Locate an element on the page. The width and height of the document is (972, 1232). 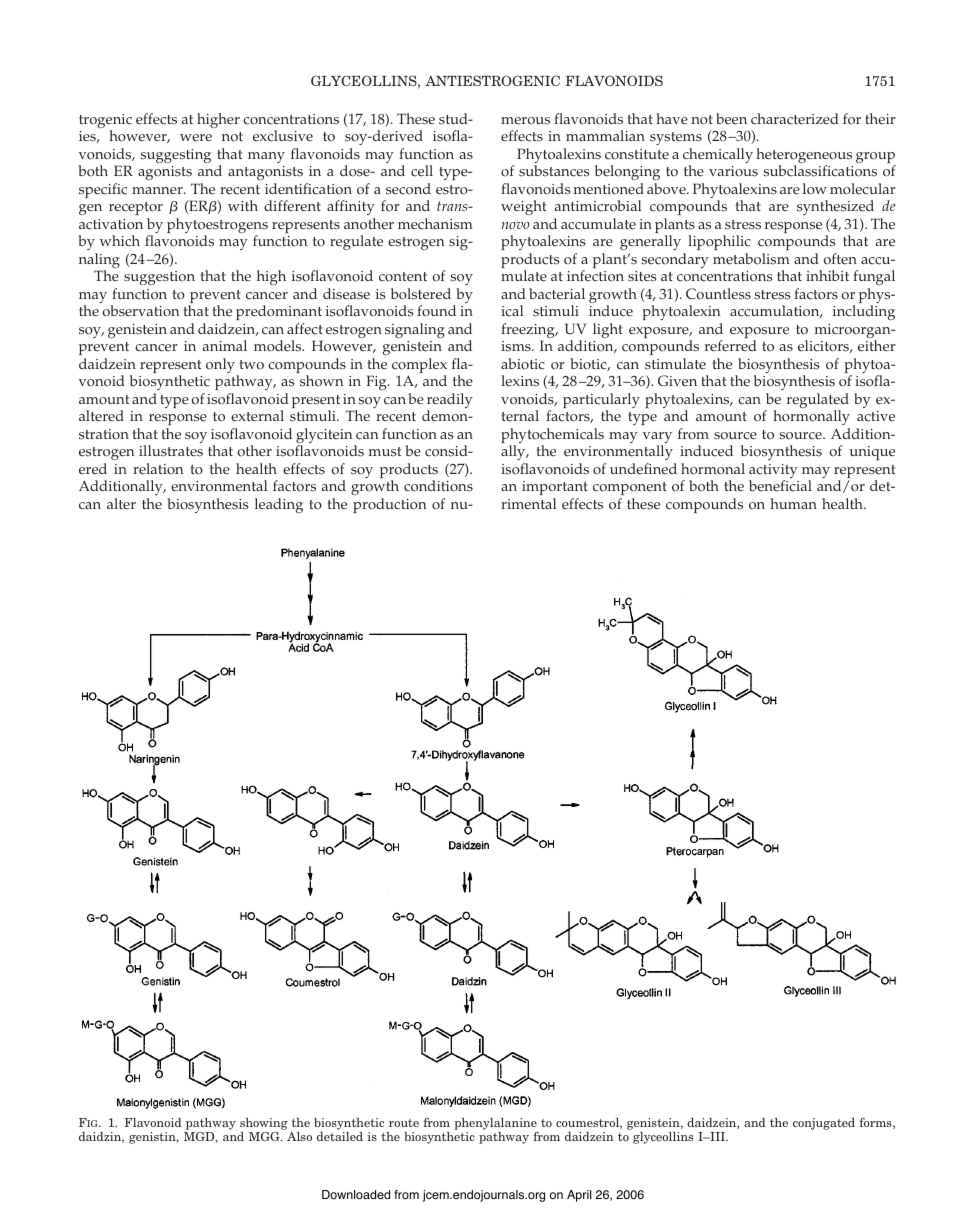
important is located at coordinates (555, 488).
